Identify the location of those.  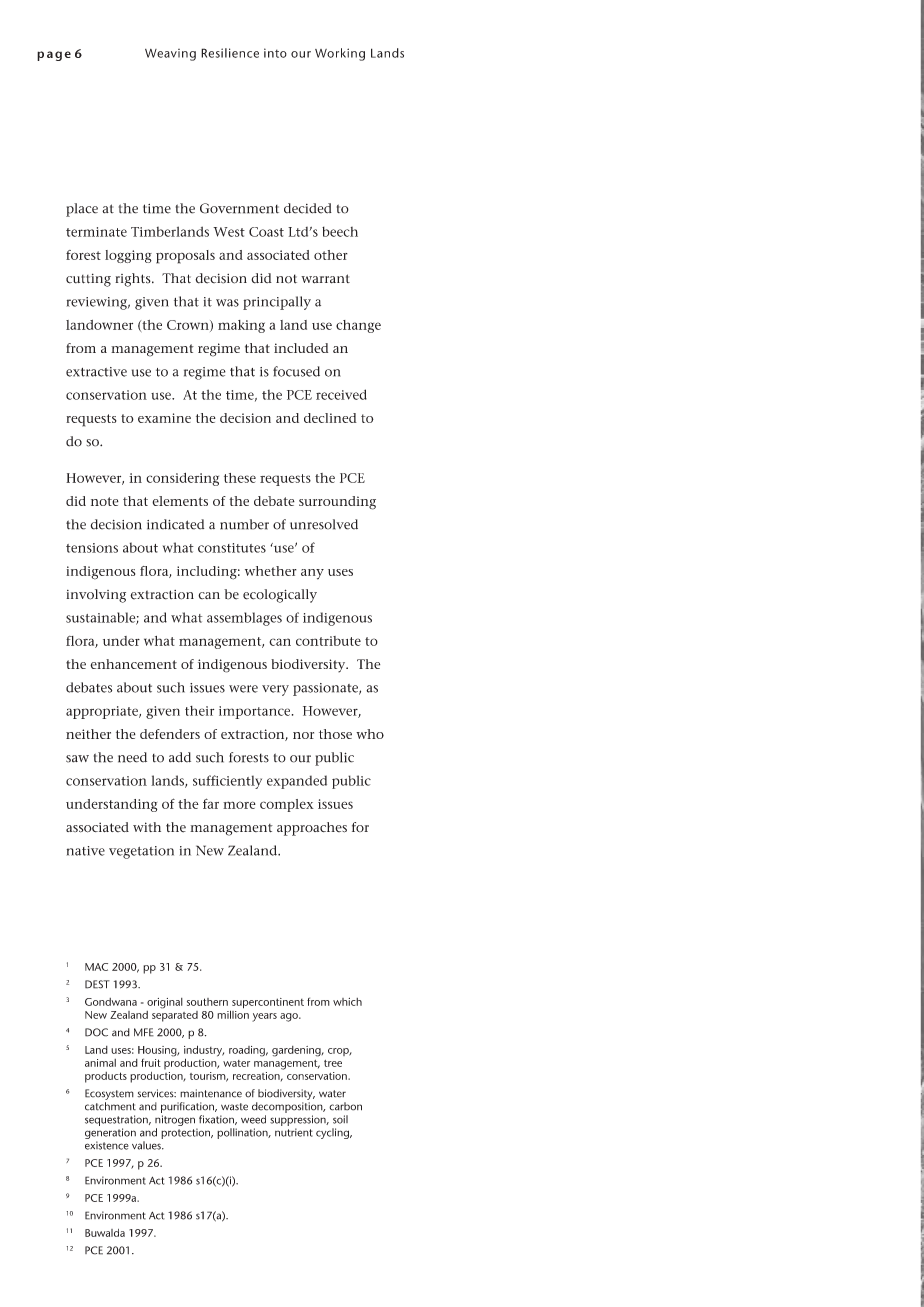
(335, 734).
